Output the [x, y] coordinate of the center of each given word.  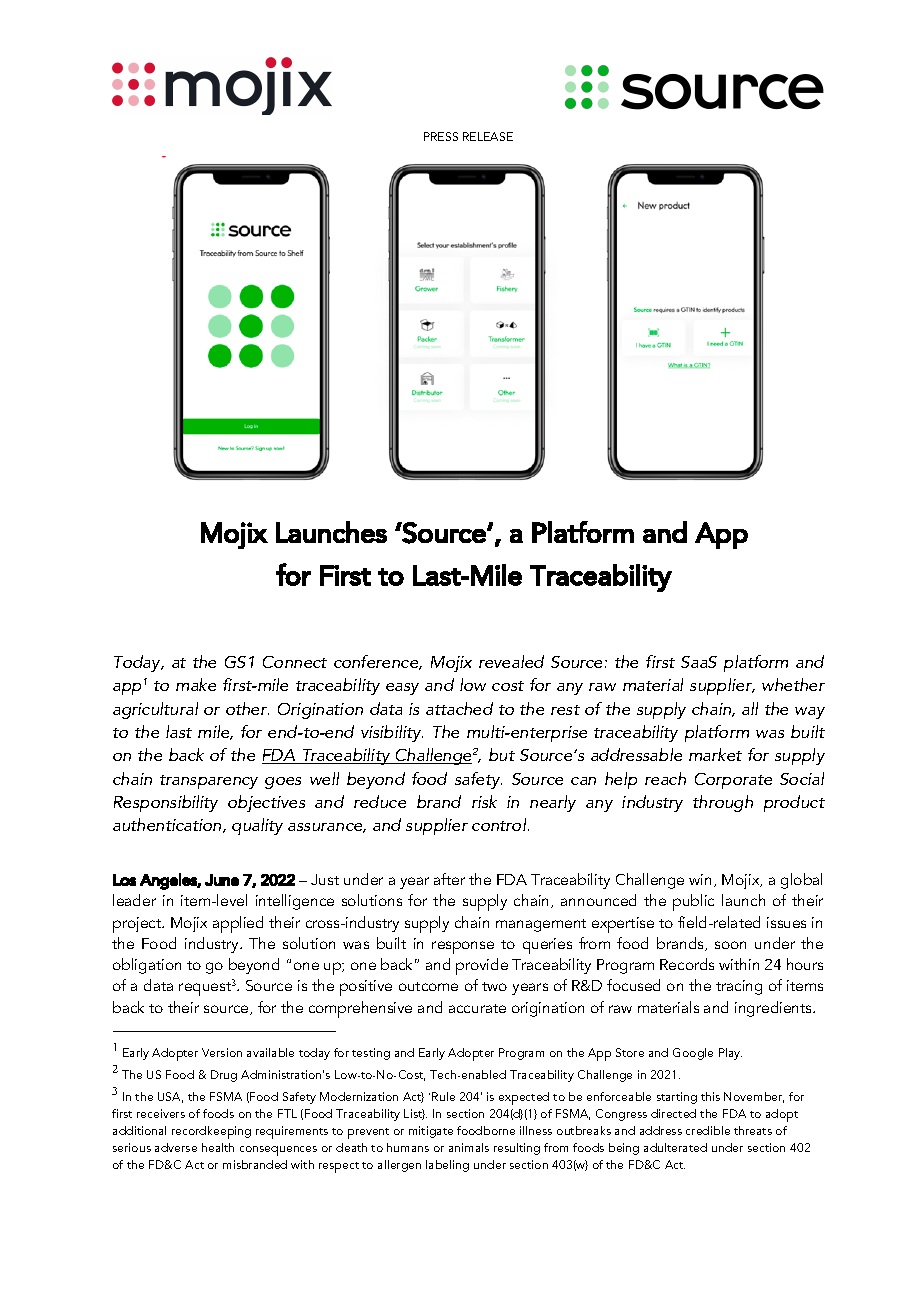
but [502, 754]
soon [730, 945]
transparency [209, 782]
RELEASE [488, 136]
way [810, 713]
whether [793, 684]
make [196, 684]
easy [402, 689]
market [715, 754]
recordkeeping [211, 1132]
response [463, 947]
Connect [295, 662]
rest [565, 710]
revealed [511, 661]
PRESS [441, 136]
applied [238, 924]
